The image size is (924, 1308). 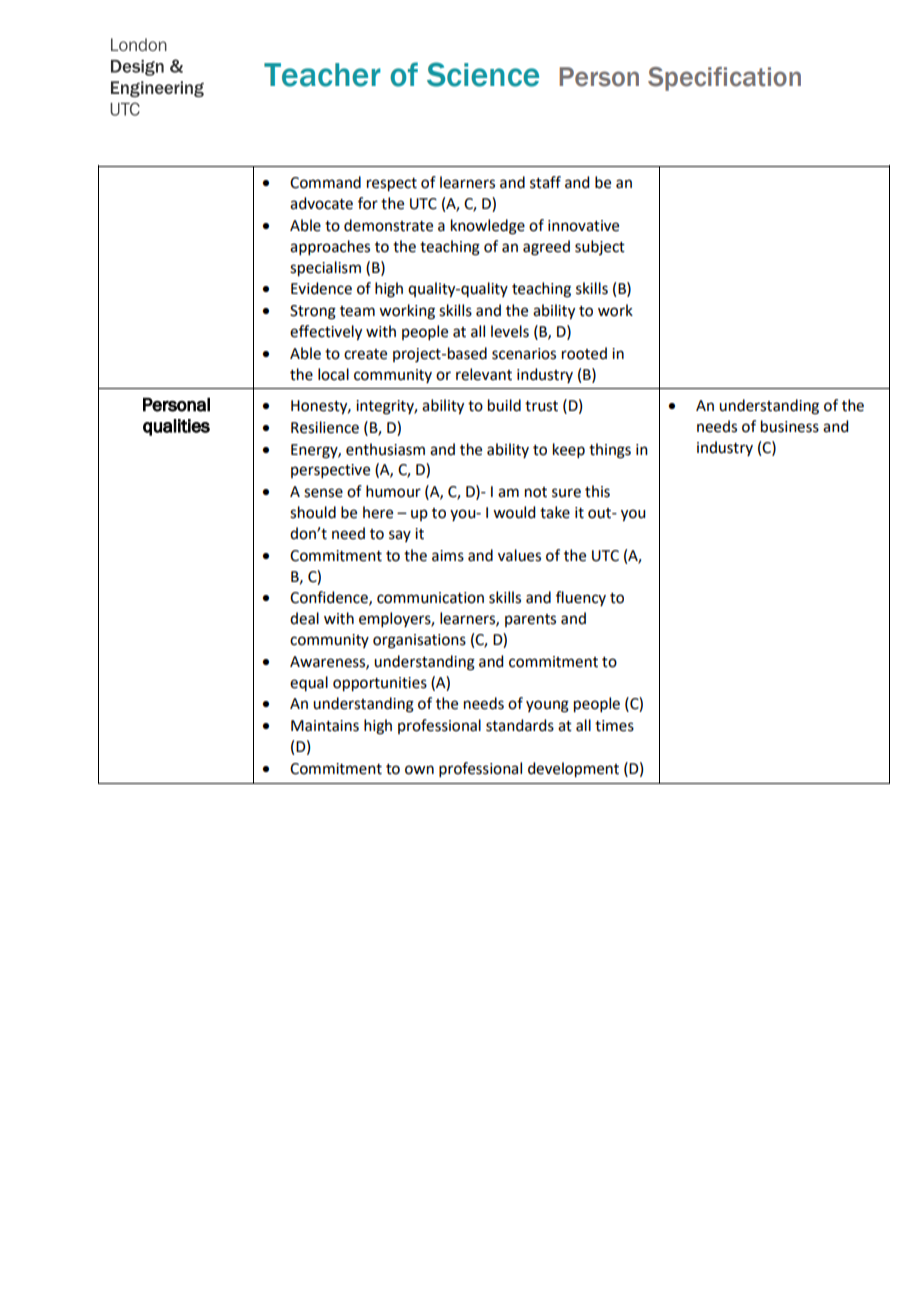 I want to click on this, so click(x=597, y=491).
